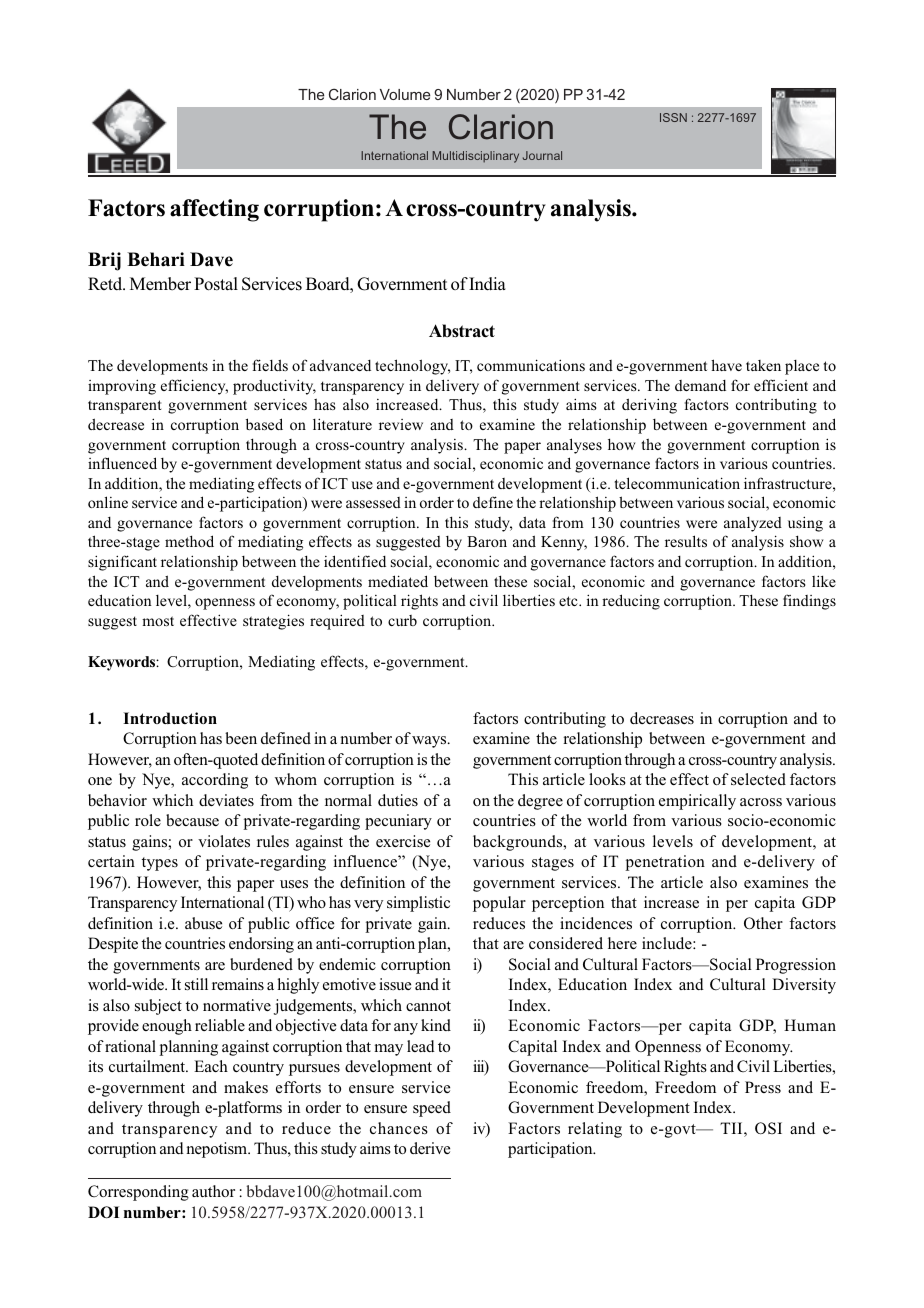 The height and width of the image is (1308, 924). I want to click on affecting, so click(214, 210).
